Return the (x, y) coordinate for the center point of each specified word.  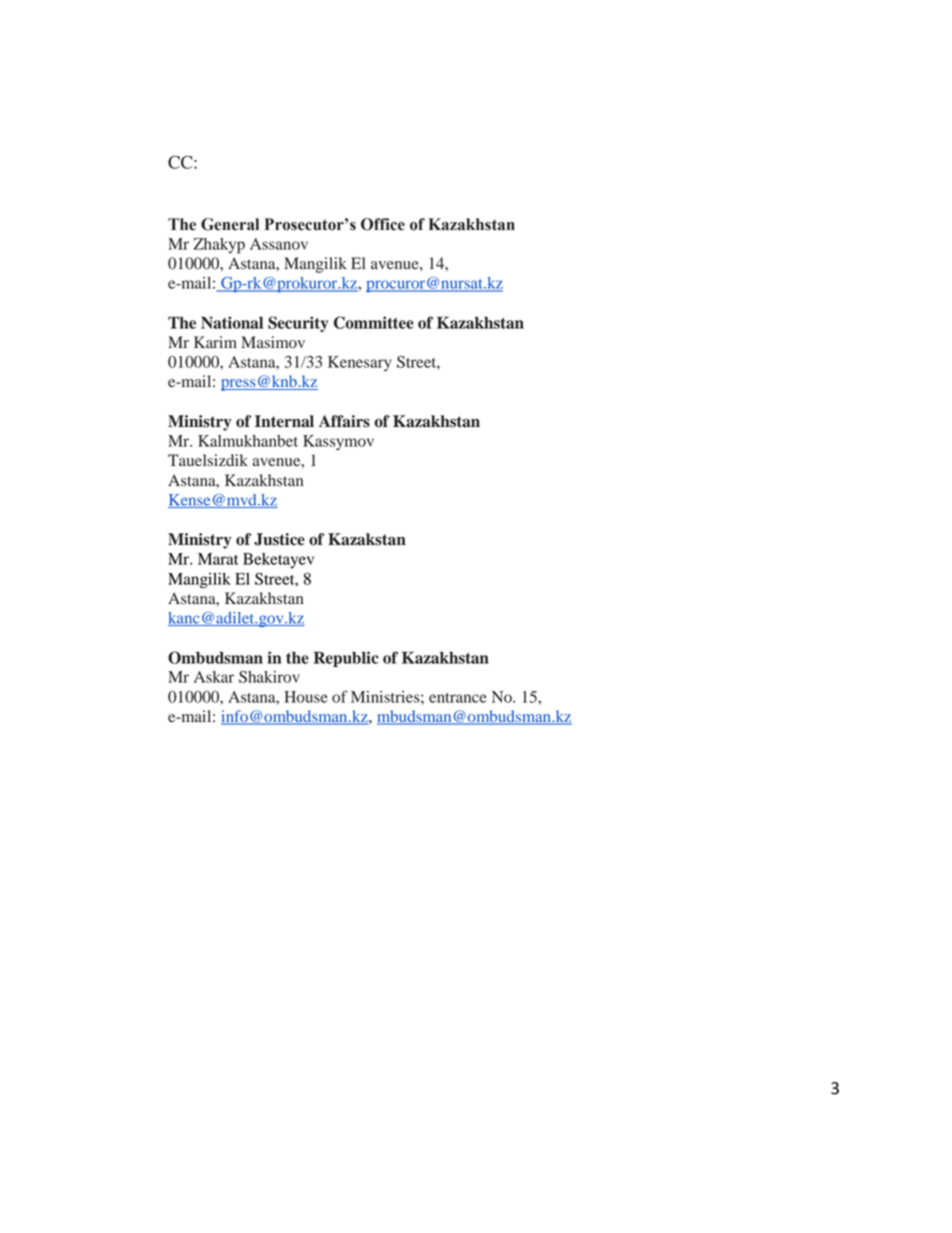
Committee (374, 322)
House (306, 697)
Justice (279, 539)
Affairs (344, 421)
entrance (458, 698)
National (232, 322)
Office (383, 224)
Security (298, 324)
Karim (215, 342)
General (230, 224)
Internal (284, 421)
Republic (346, 659)
